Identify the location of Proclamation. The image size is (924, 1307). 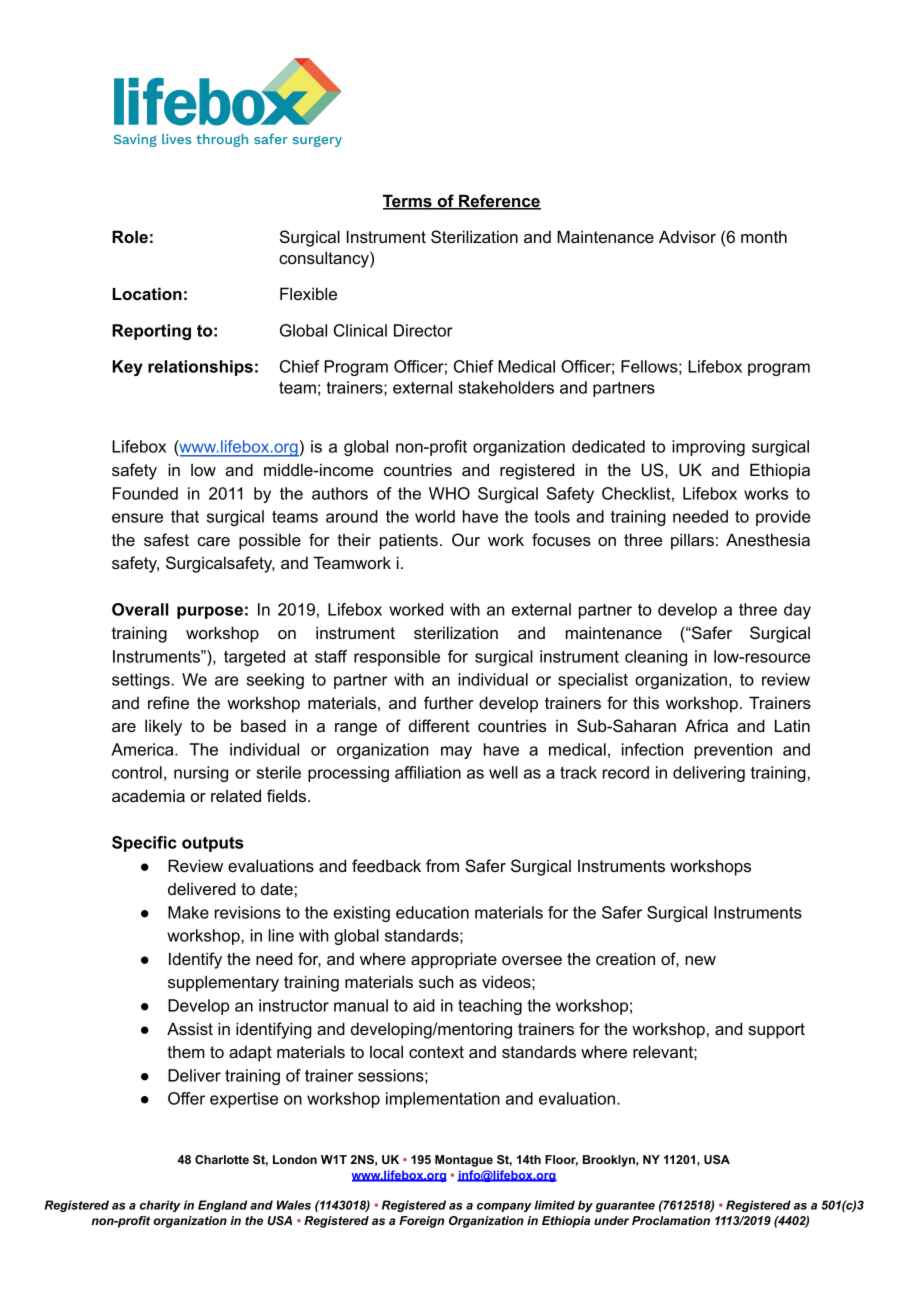
(671, 1220).
